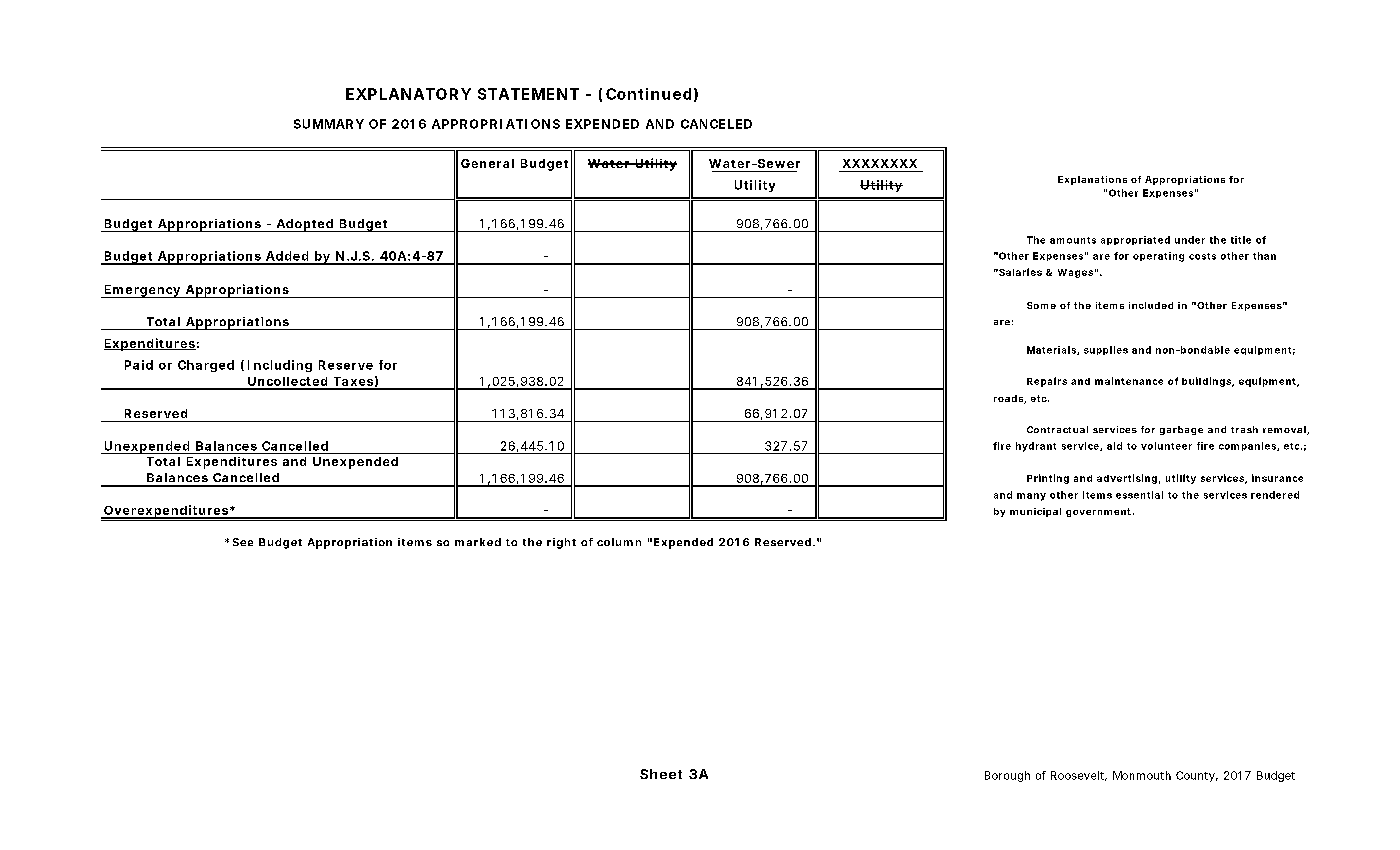 The image size is (1400, 850). Describe the element at coordinates (1009, 399) in the document. I see `roads` at that location.
